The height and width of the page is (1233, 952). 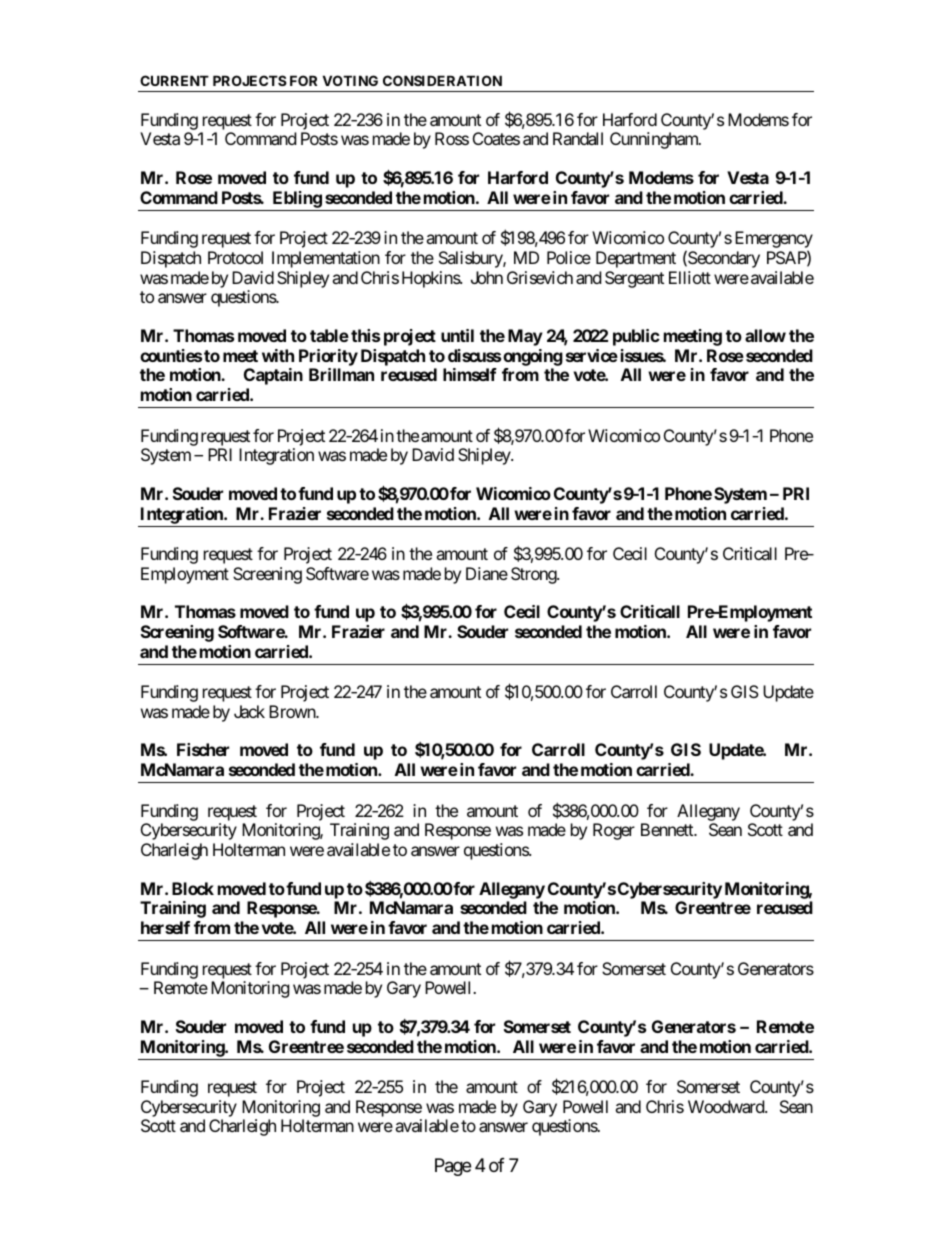 I want to click on herself, so click(x=165, y=927).
